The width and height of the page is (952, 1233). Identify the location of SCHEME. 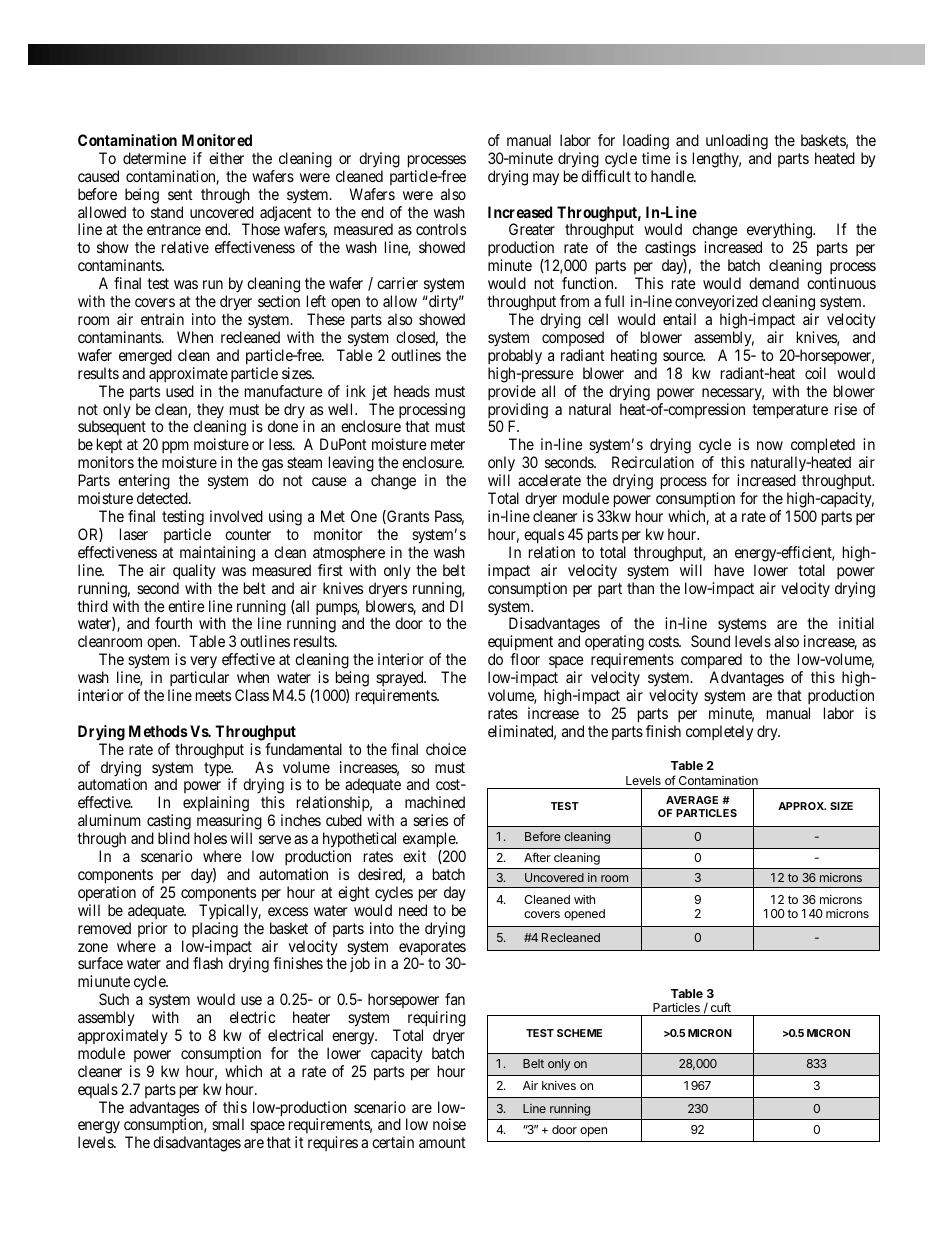
(579, 1033).
